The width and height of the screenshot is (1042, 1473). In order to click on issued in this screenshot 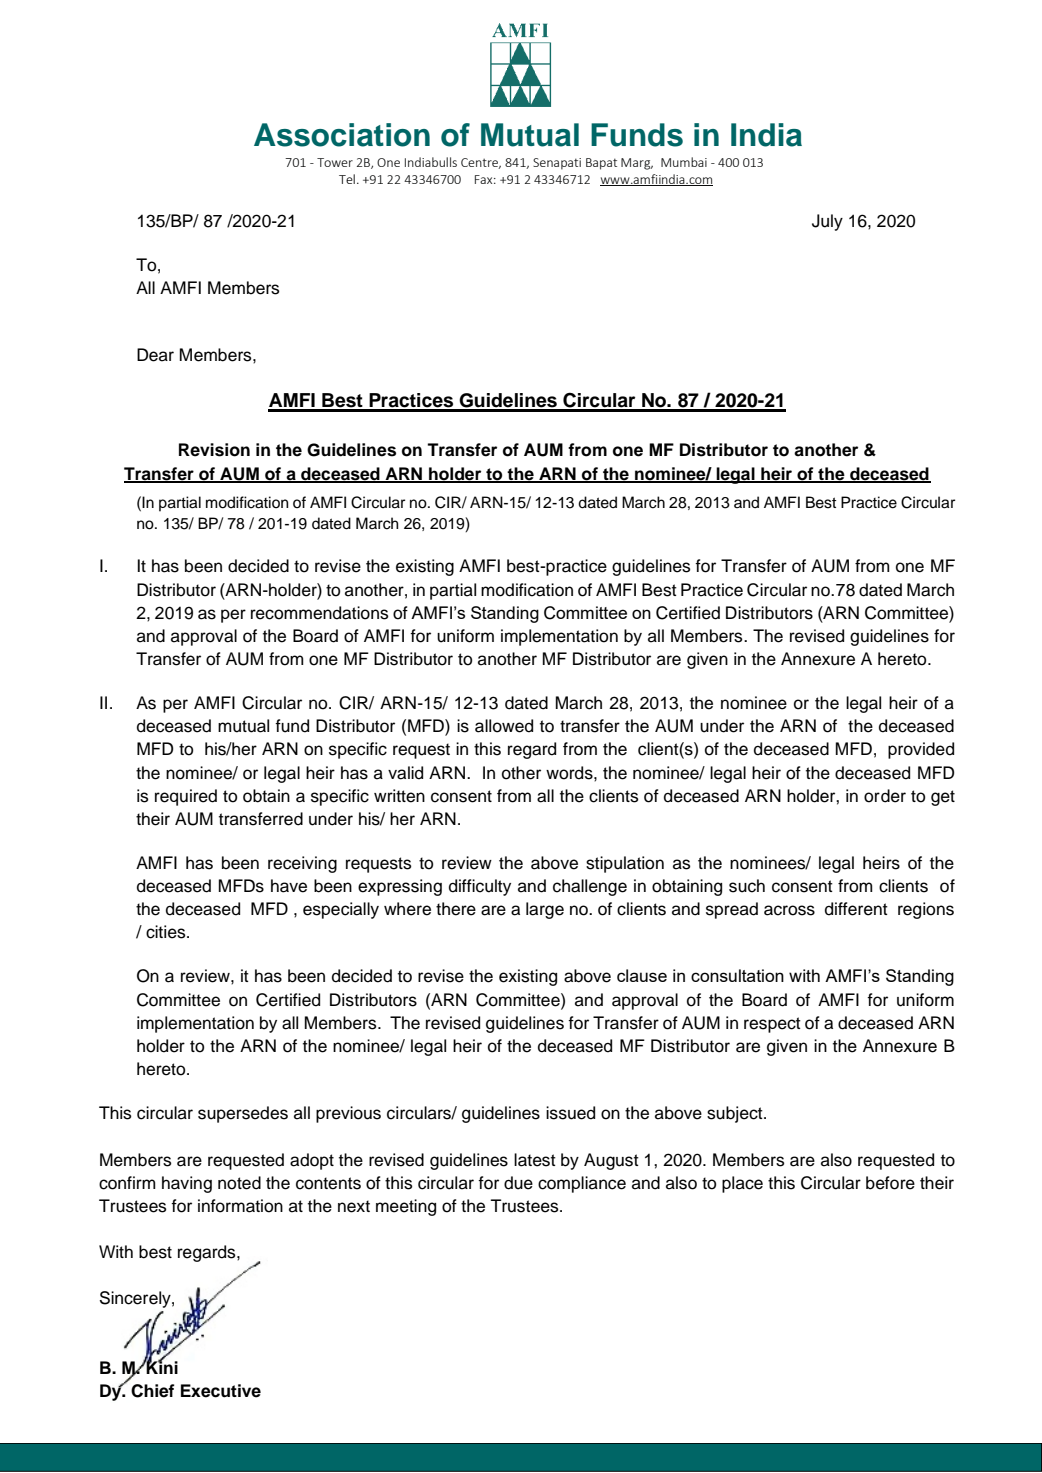, I will do `click(570, 1113)`.
